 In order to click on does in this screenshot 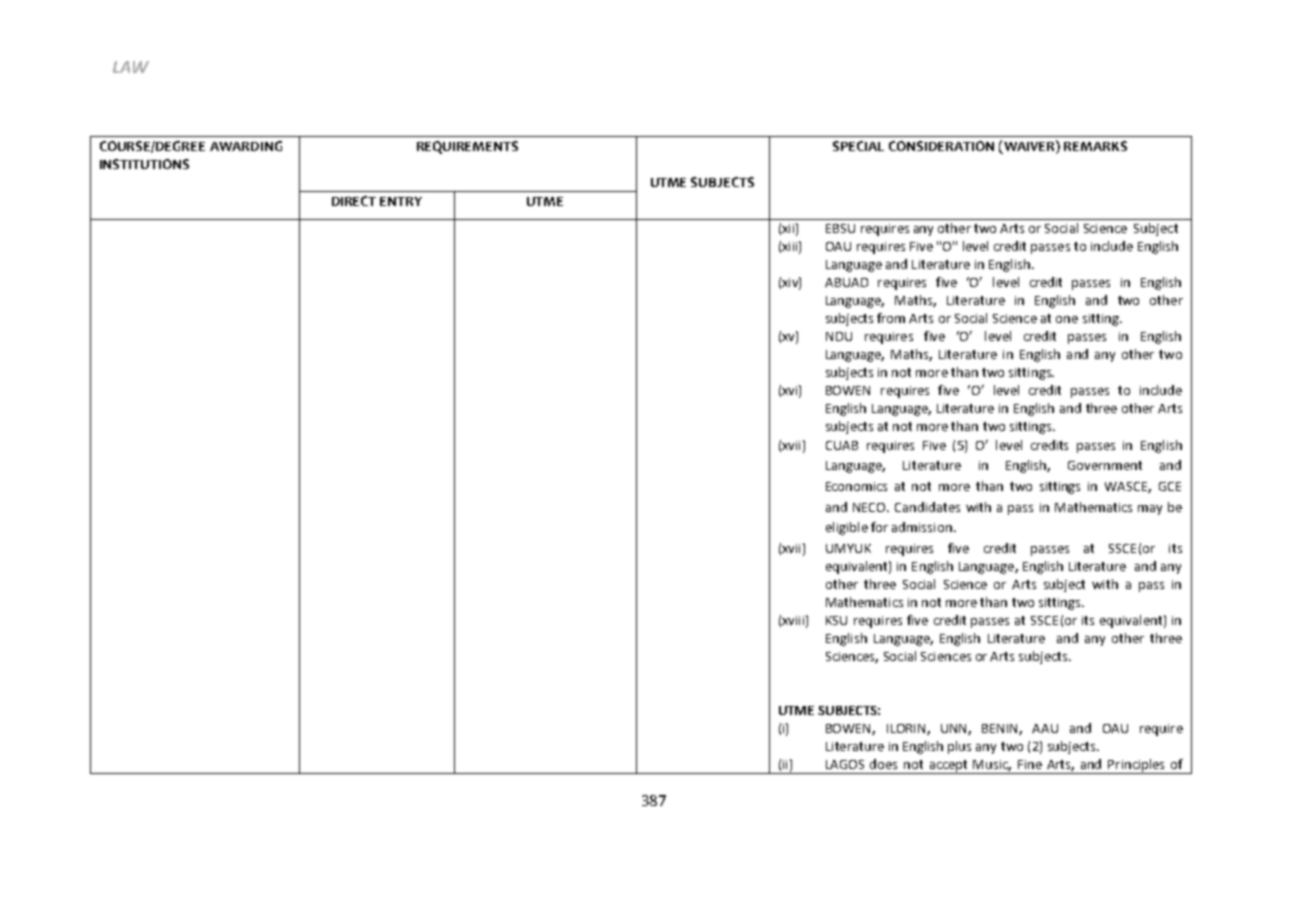, I will do `click(883, 764)`.
